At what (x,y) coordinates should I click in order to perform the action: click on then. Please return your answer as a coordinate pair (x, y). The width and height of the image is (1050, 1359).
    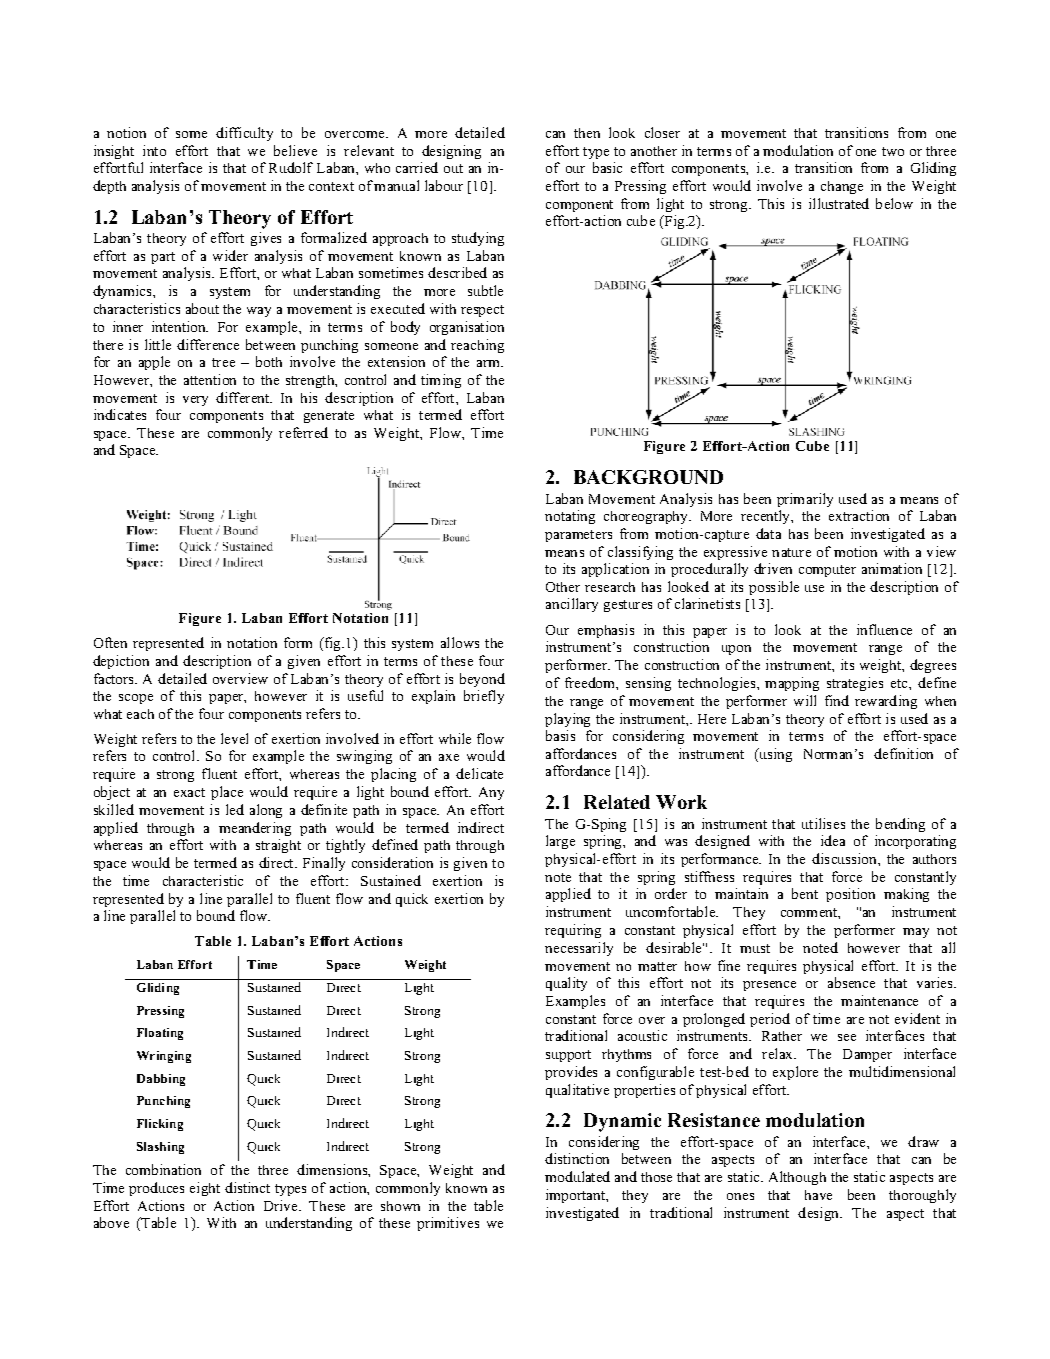
    Looking at the image, I should click on (587, 133).
